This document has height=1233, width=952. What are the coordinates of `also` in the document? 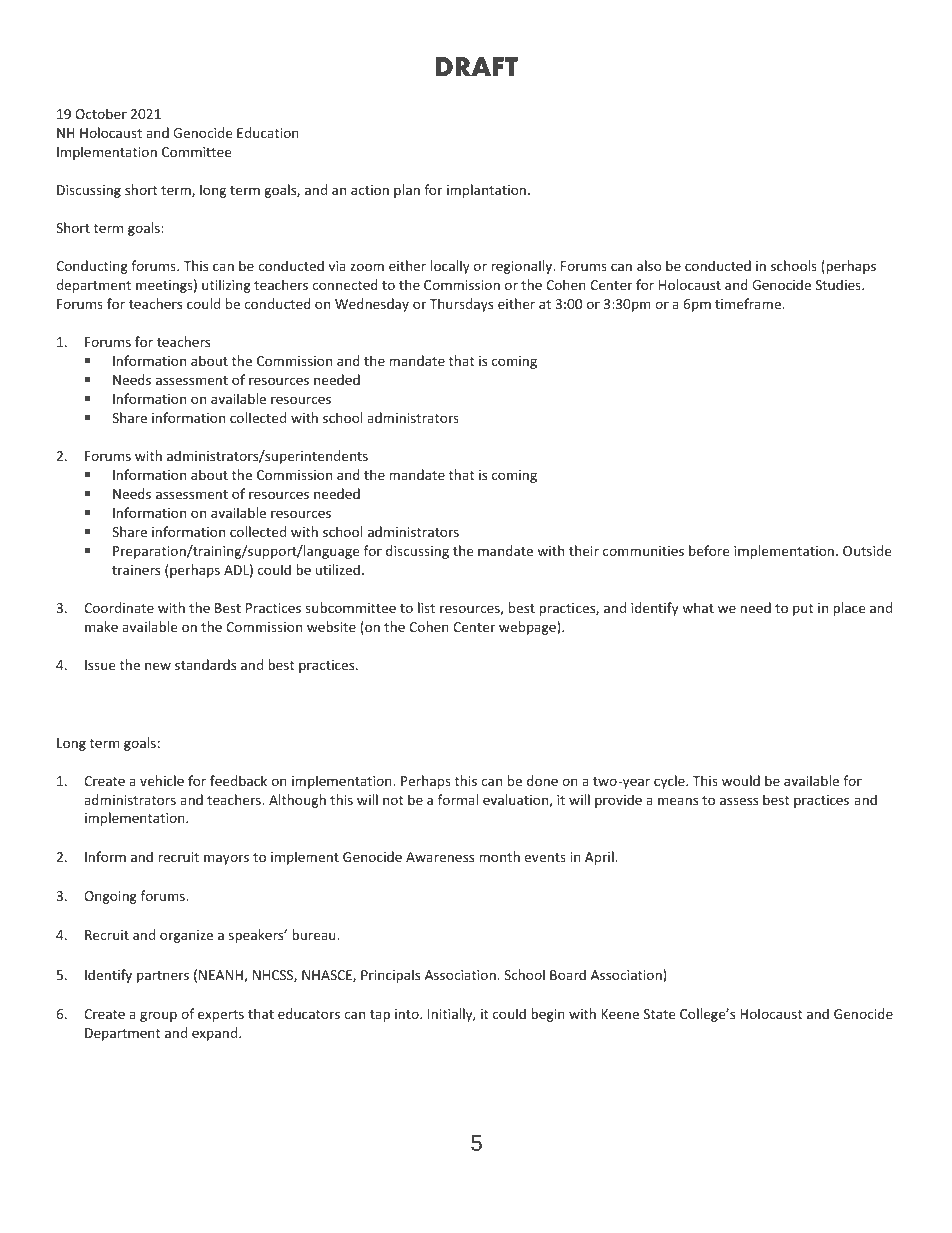 It's located at (649, 265).
